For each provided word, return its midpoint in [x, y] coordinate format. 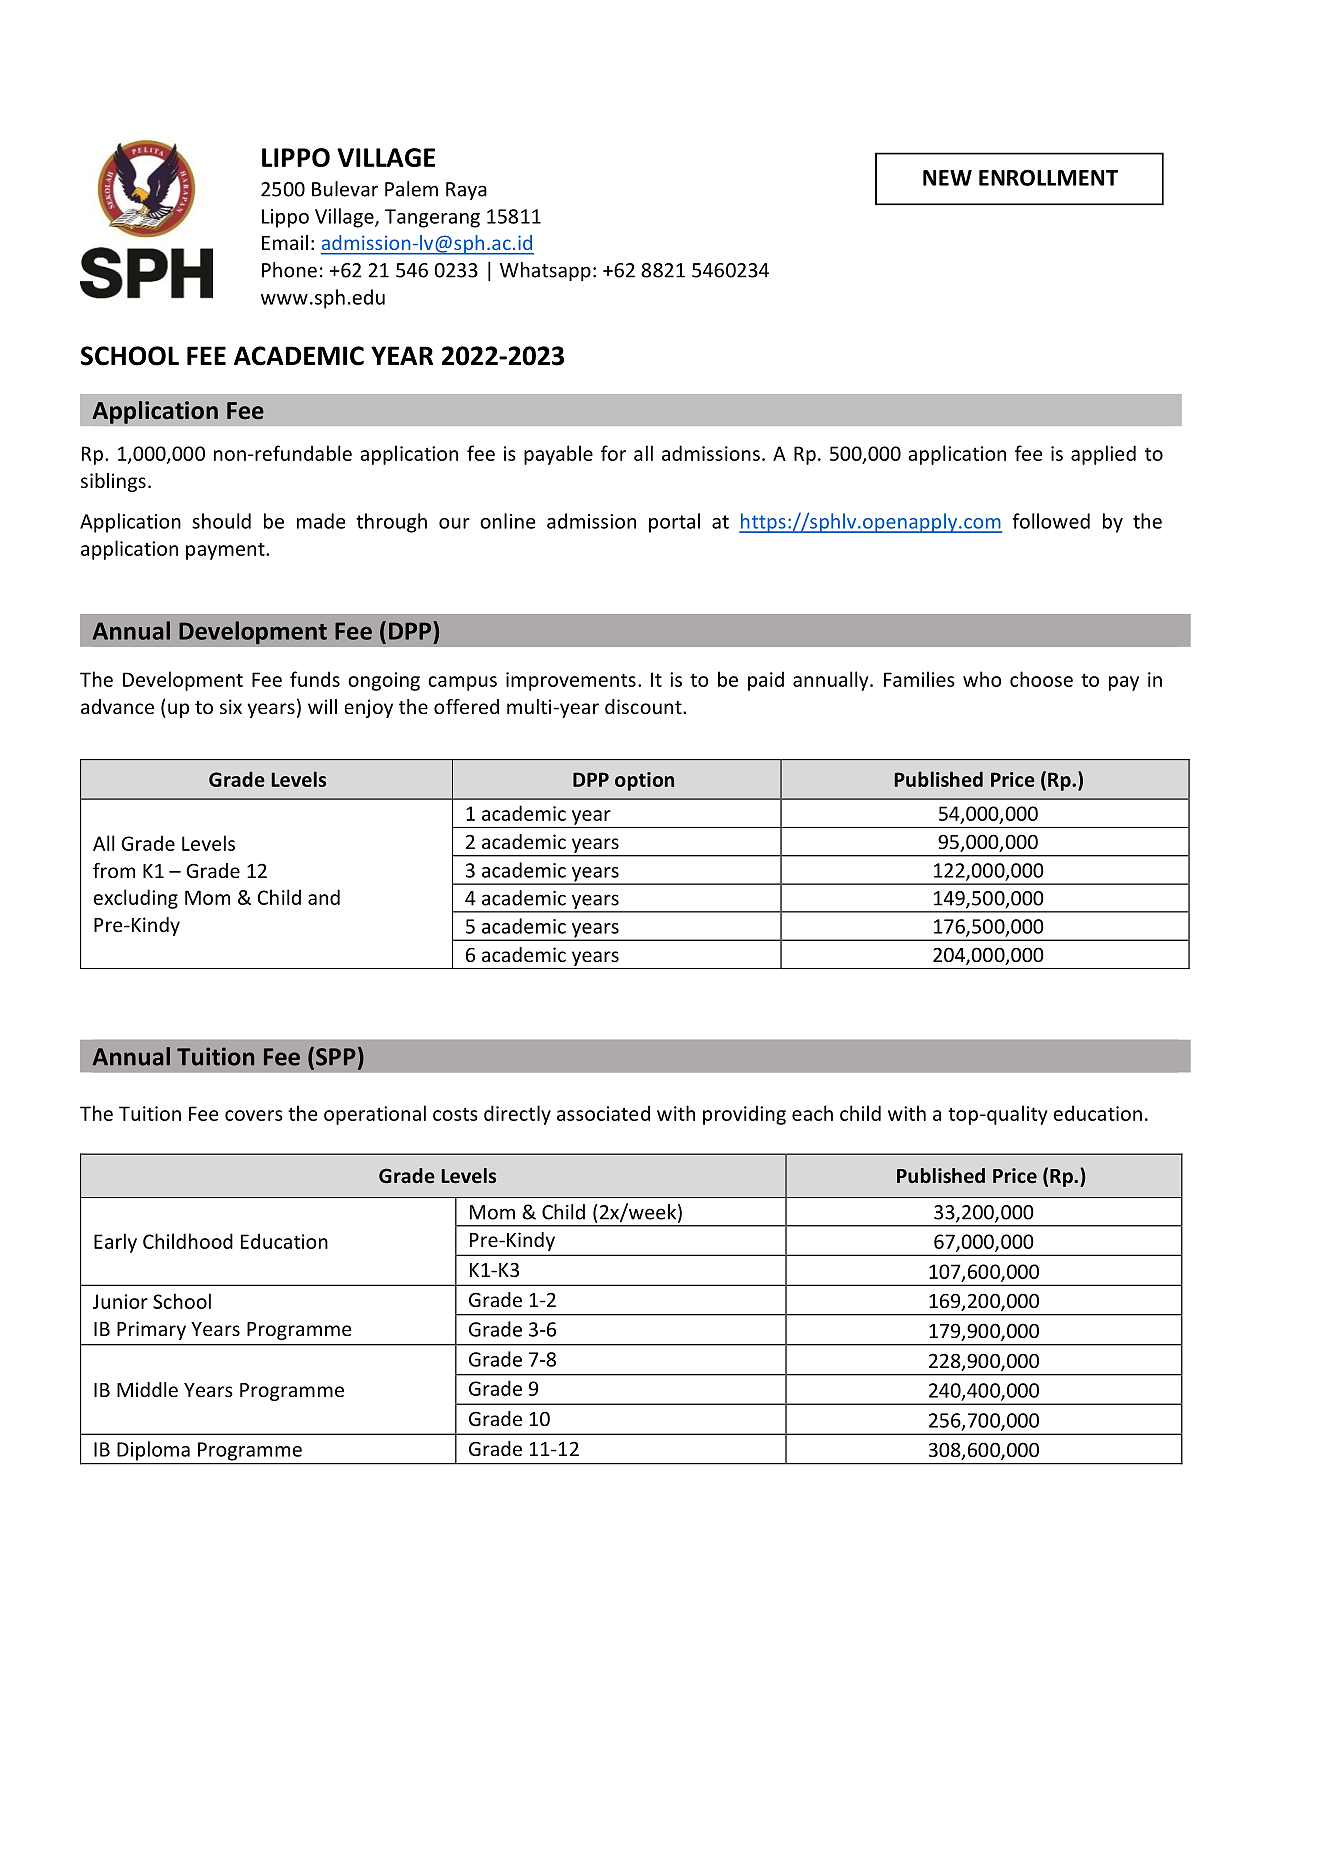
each [812, 1113]
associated [603, 1113]
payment [226, 551]
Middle [147, 1389]
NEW [947, 178]
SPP [336, 1057]
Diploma [153, 1451]
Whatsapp [545, 272]
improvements [571, 681]
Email [285, 242]
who [982, 679]
